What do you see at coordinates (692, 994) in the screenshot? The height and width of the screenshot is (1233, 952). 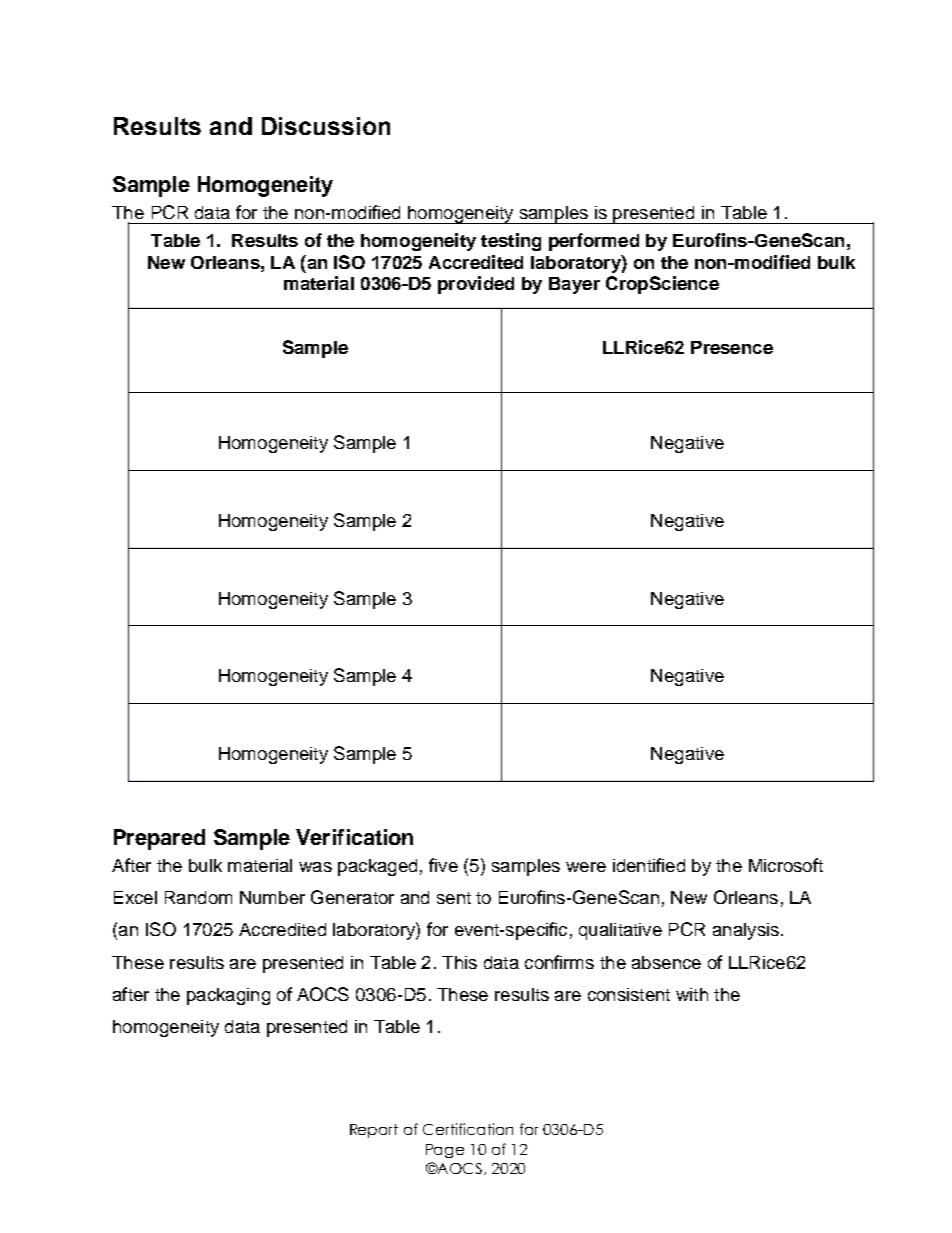 I see `with` at bounding box center [692, 994].
